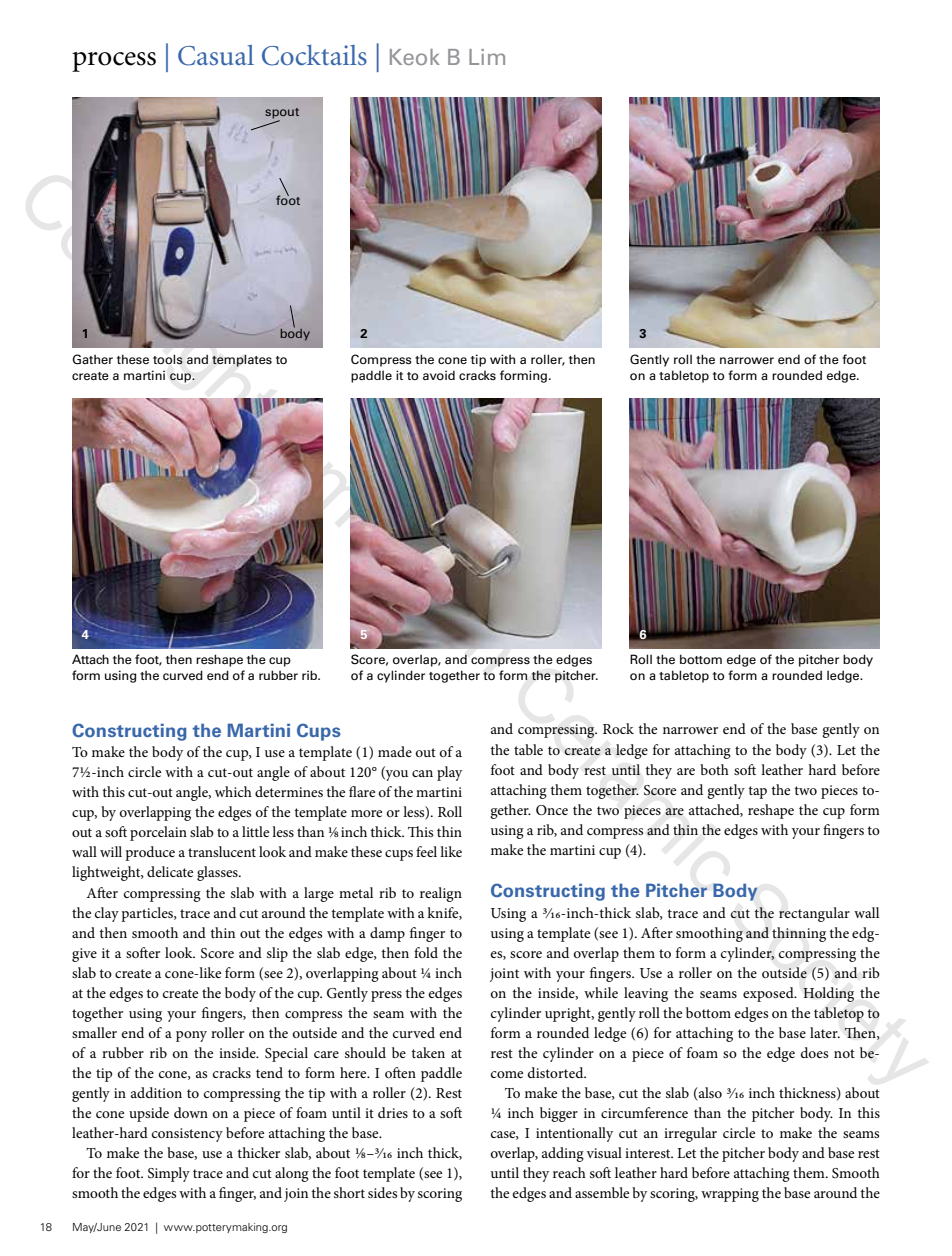  Describe the element at coordinates (314, 55) in the screenshot. I see `Cocktails` at that location.
